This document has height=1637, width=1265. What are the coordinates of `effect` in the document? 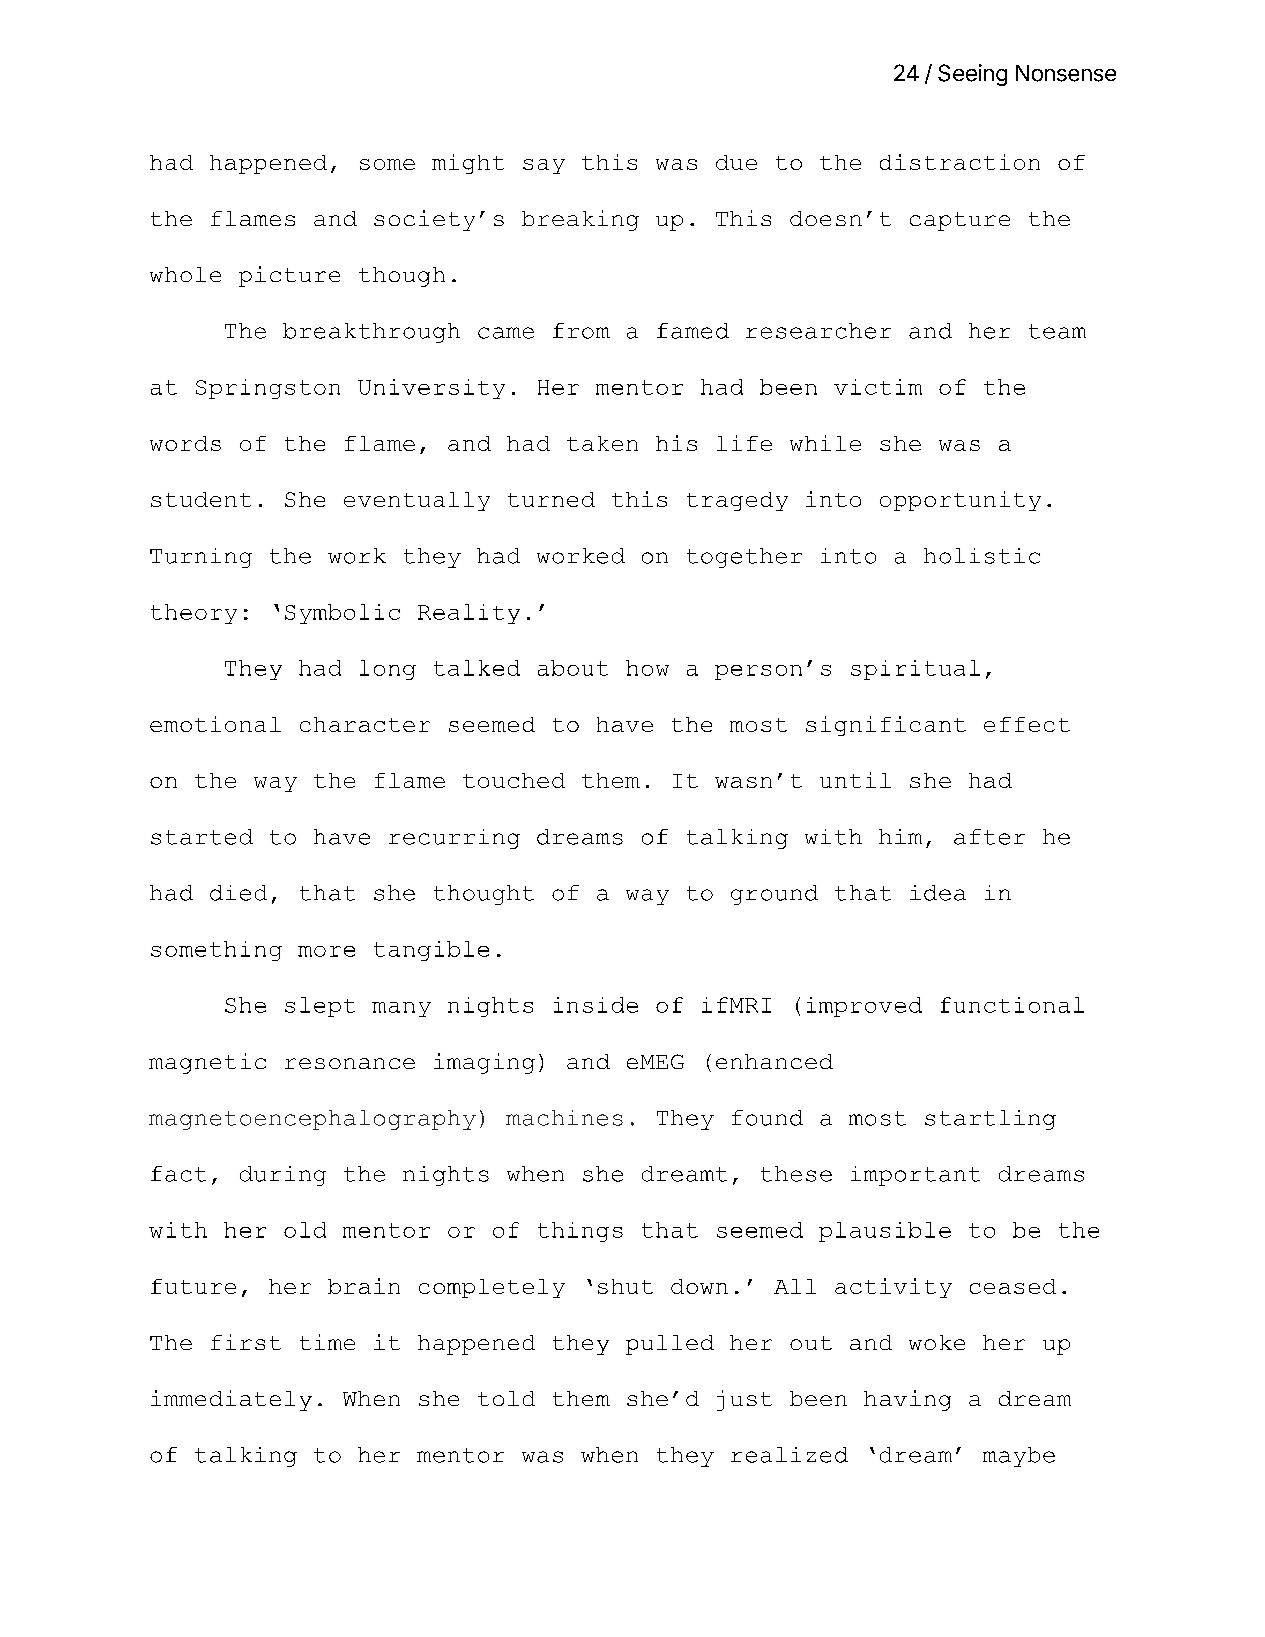 It's located at (1027, 724).
